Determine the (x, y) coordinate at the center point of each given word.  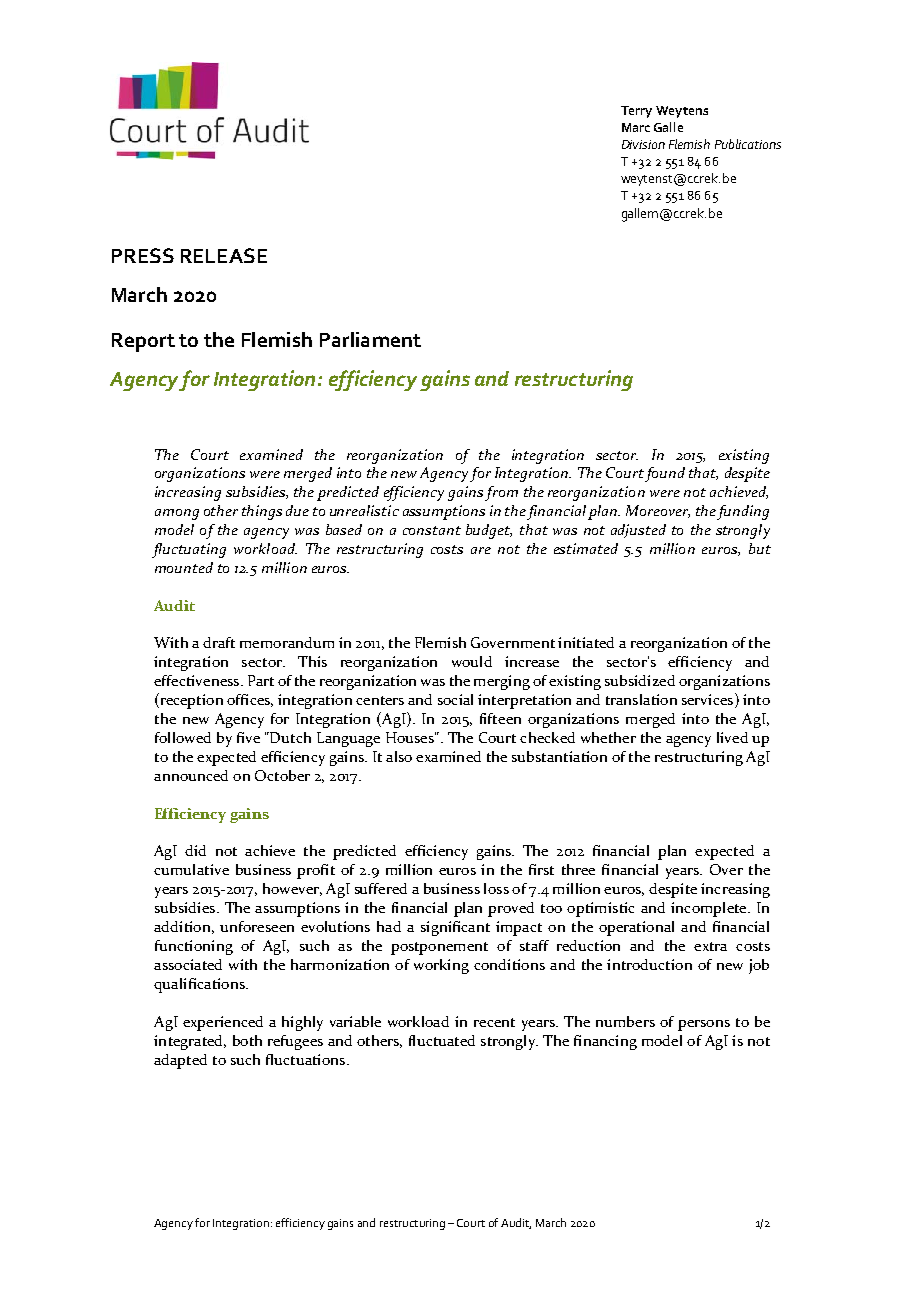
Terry (636, 112)
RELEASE (224, 255)
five (248, 737)
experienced (223, 1023)
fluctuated (442, 1040)
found (664, 474)
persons (704, 1025)
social (455, 699)
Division (643, 144)
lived (732, 737)
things (262, 512)
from (501, 493)
